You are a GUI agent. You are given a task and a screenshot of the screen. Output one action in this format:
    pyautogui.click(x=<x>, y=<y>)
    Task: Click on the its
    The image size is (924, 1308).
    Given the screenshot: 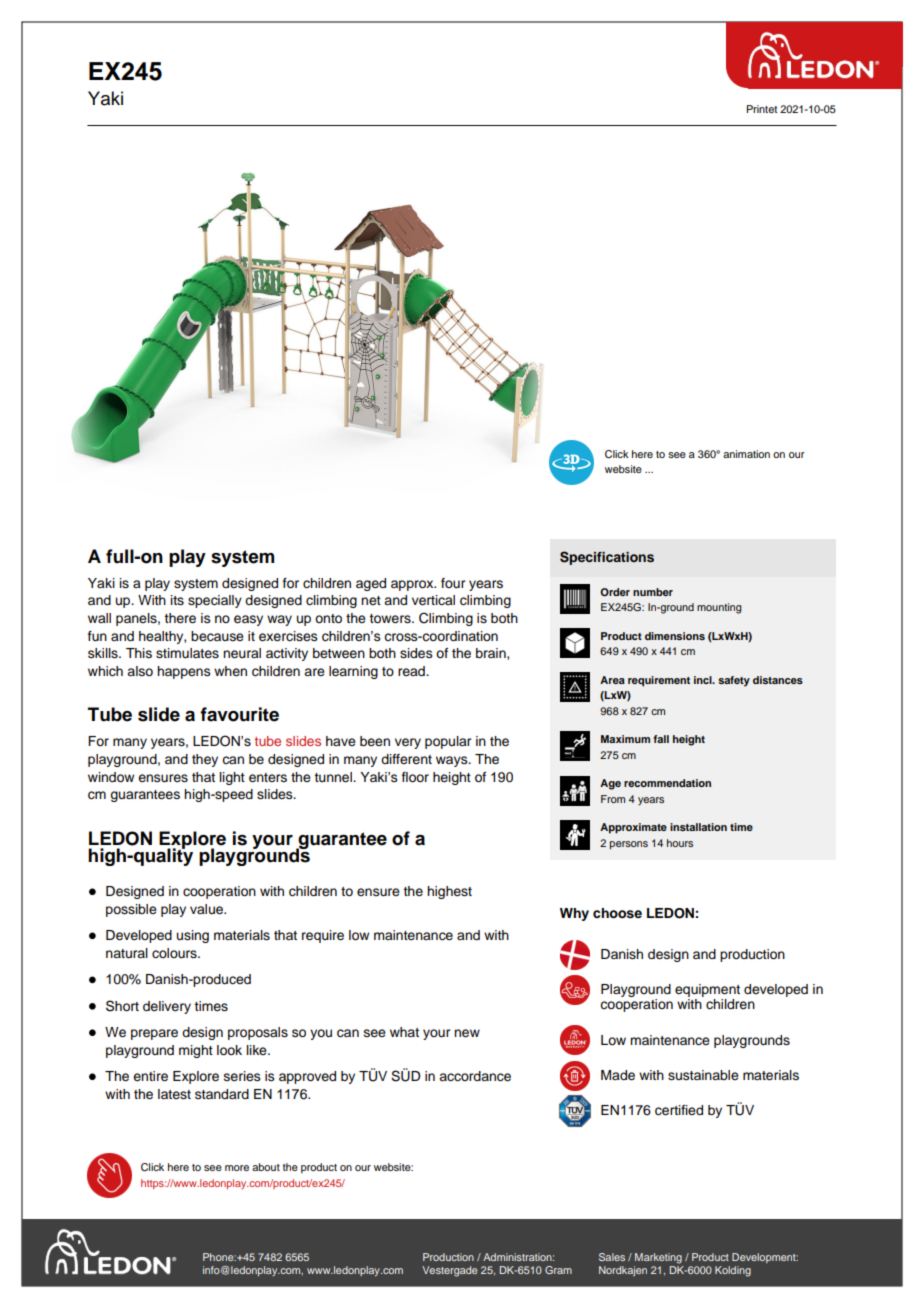 What is the action you would take?
    pyautogui.click(x=177, y=600)
